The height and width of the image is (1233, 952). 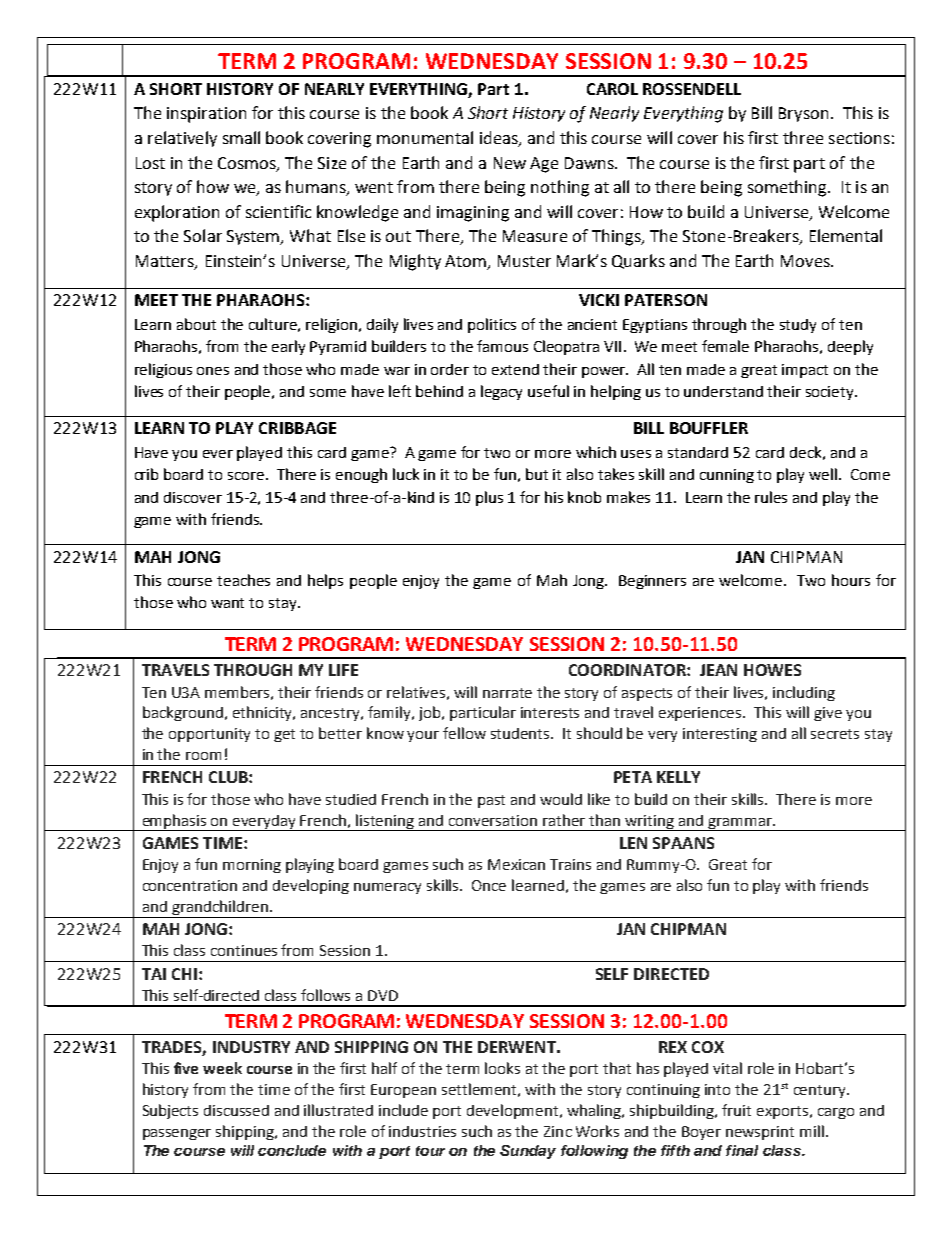 What do you see at coordinates (500, 138) in the image?
I see `ideas` at bounding box center [500, 138].
